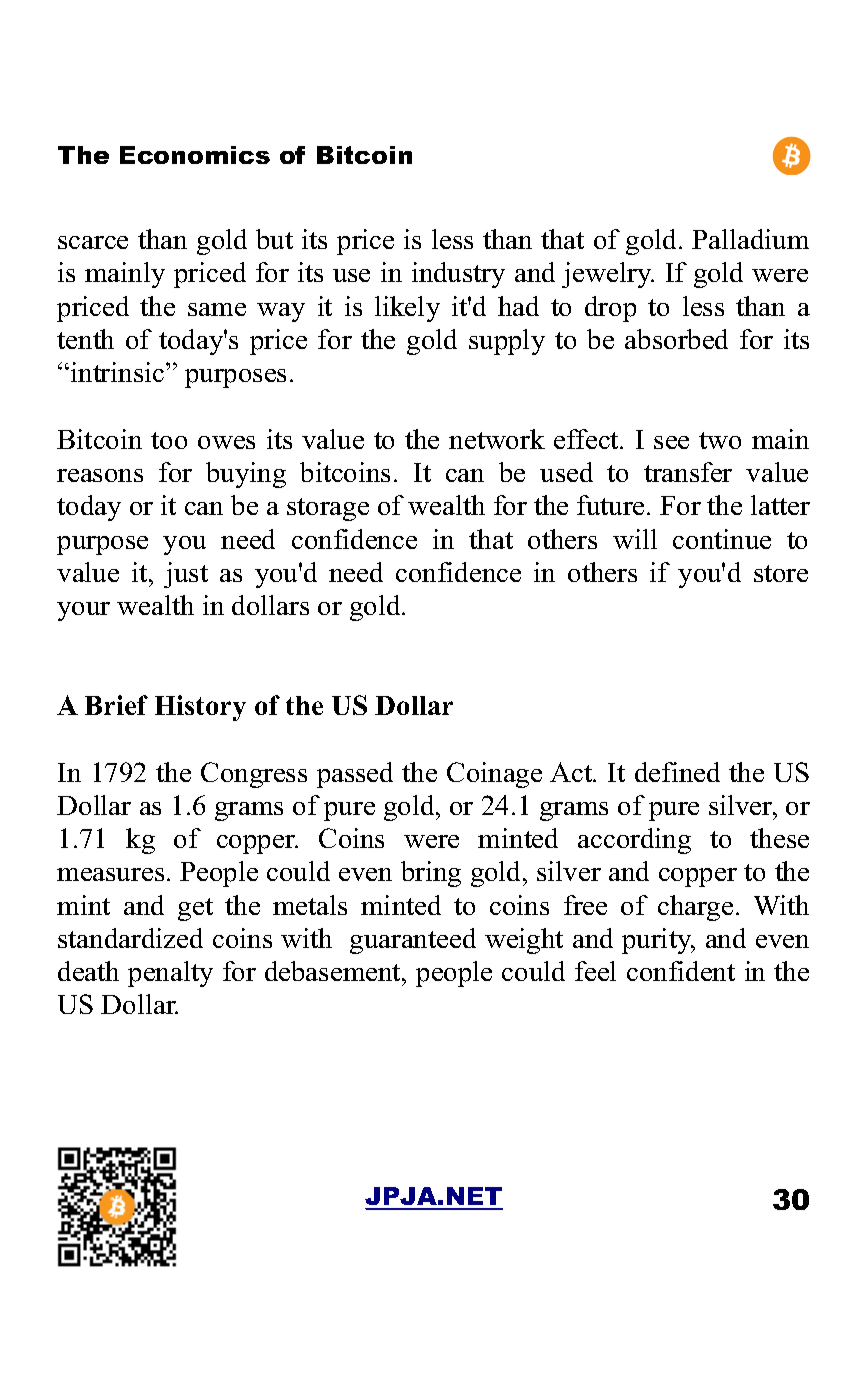  What do you see at coordinates (750, 239) in the page?
I see `Palladium` at bounding box center [750, 239].
